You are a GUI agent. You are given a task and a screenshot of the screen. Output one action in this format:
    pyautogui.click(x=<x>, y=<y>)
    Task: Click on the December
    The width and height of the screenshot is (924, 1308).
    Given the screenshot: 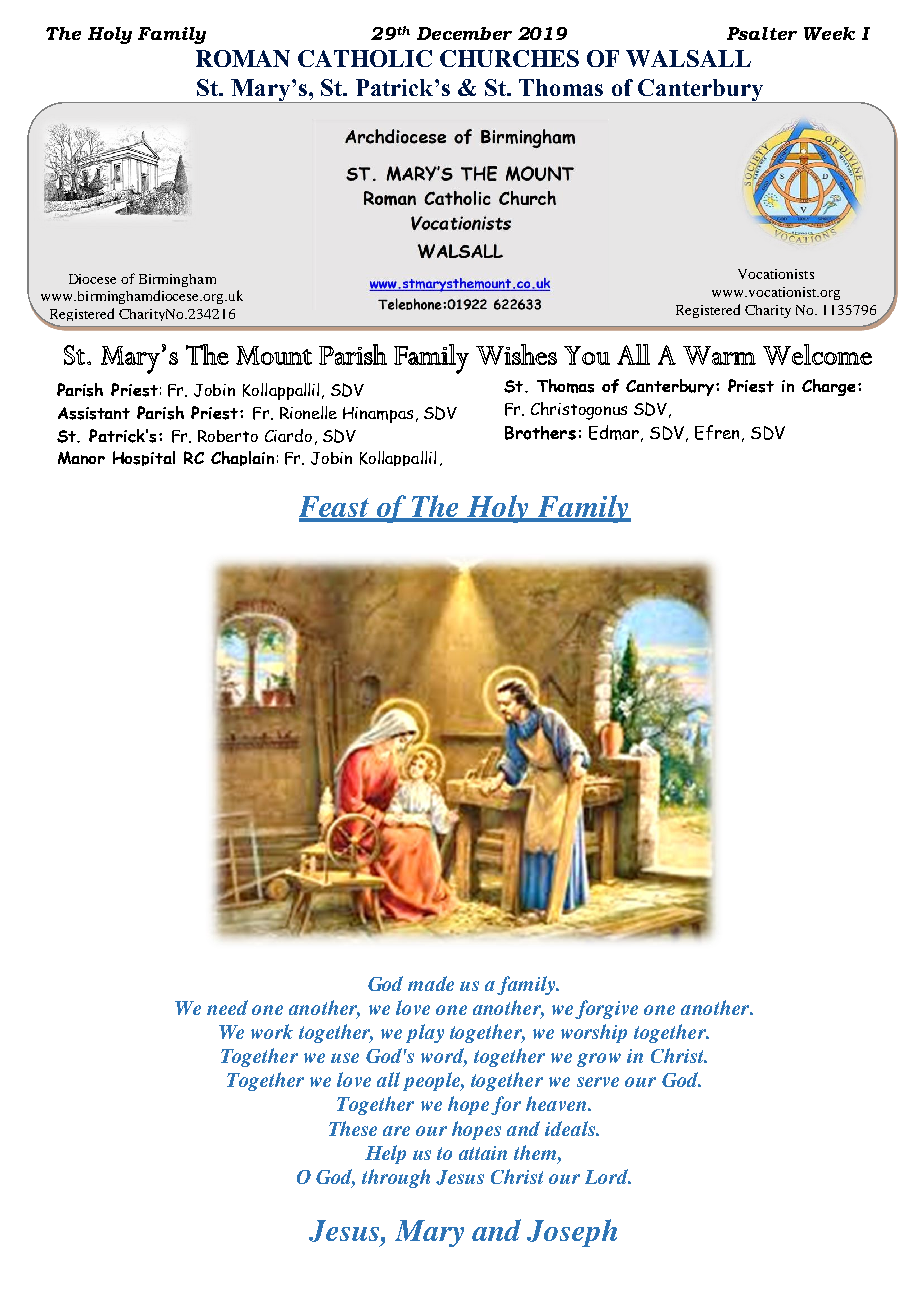 What is the action you would take?
    pyautogui.click(x=464, y=33)
